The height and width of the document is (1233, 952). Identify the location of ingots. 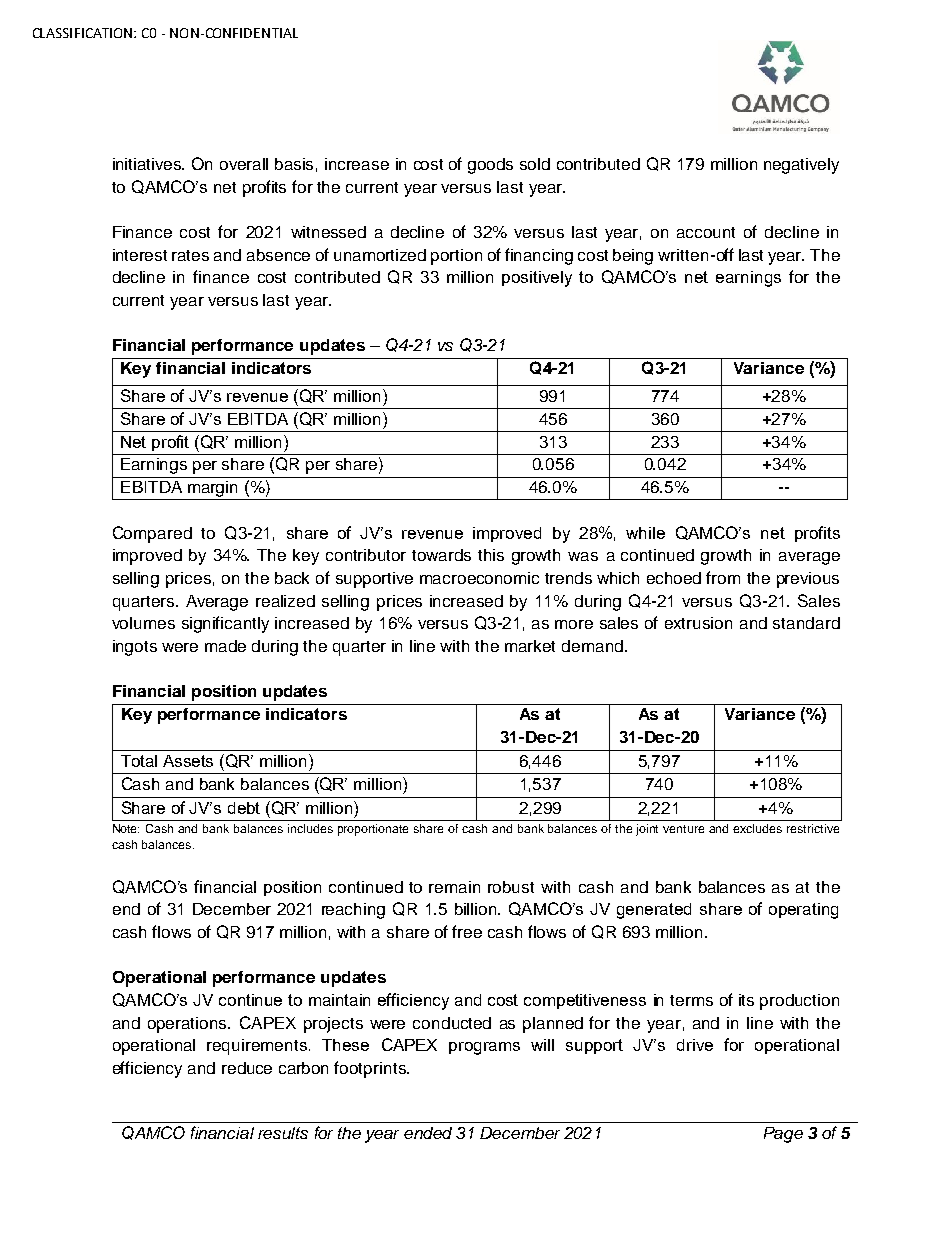
(135, 648).
